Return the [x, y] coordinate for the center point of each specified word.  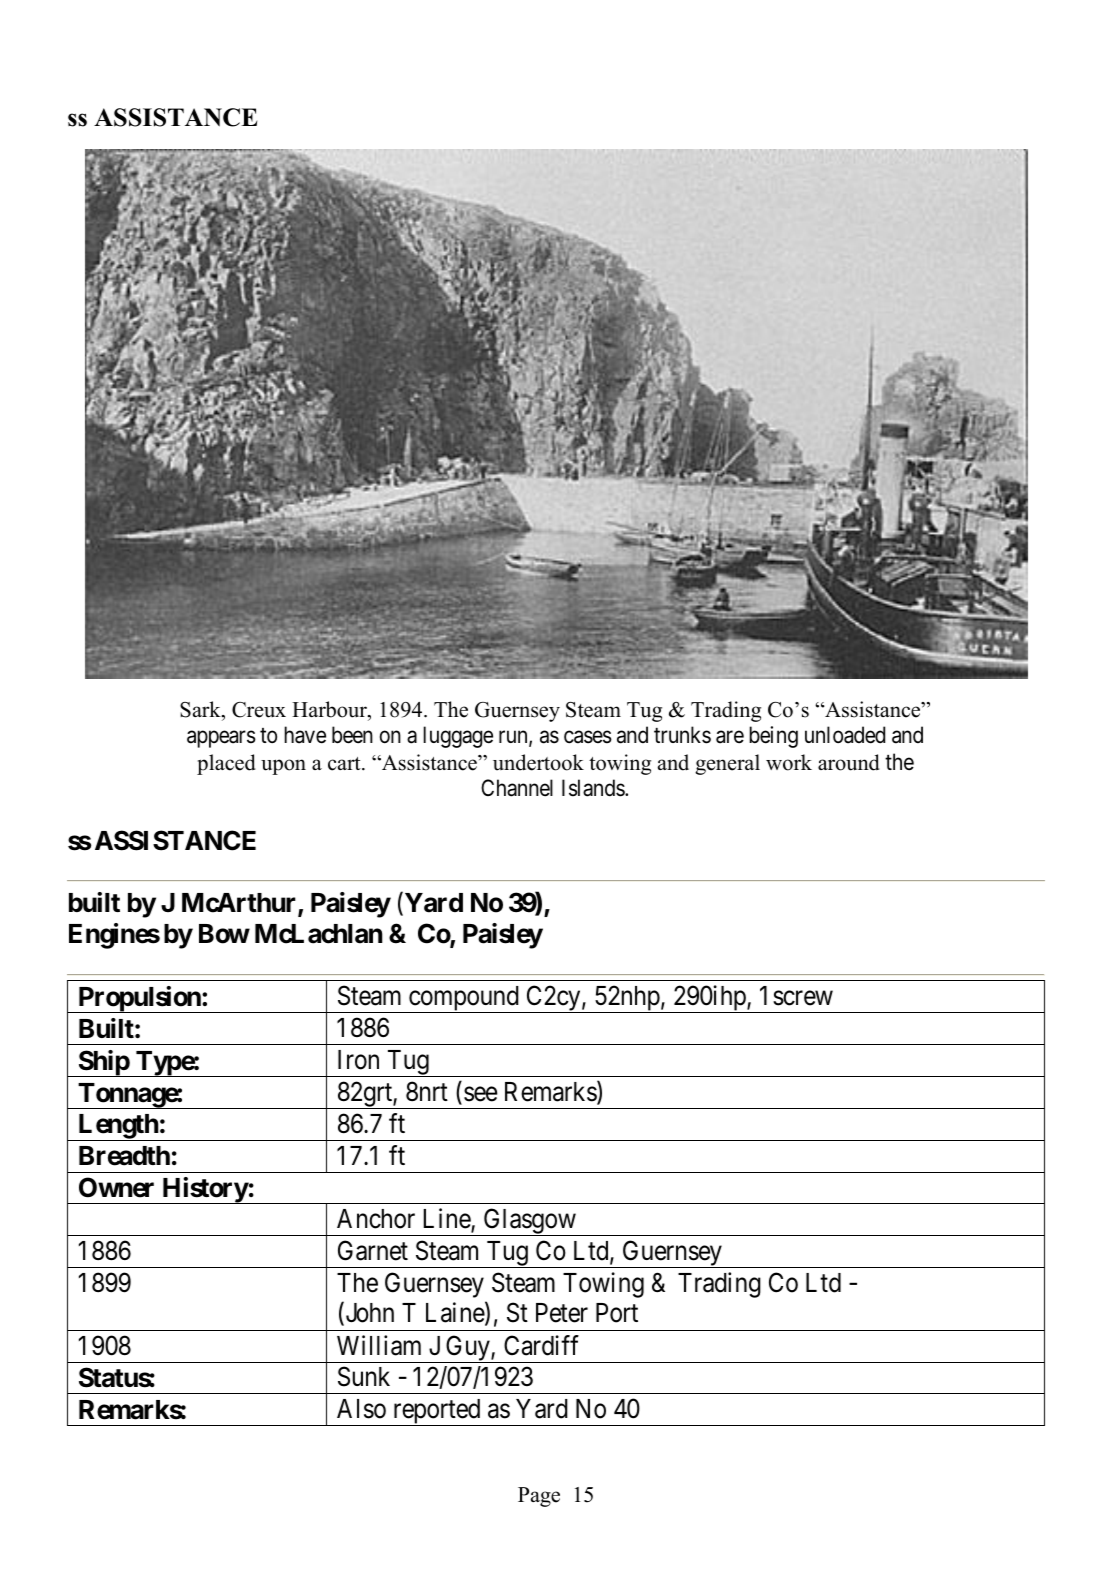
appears [221, 739]
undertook [538, 762]
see [480, 1094]
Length [118, 1127]
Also [361, 1409]
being [773, 737]
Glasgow [529, 1222]
